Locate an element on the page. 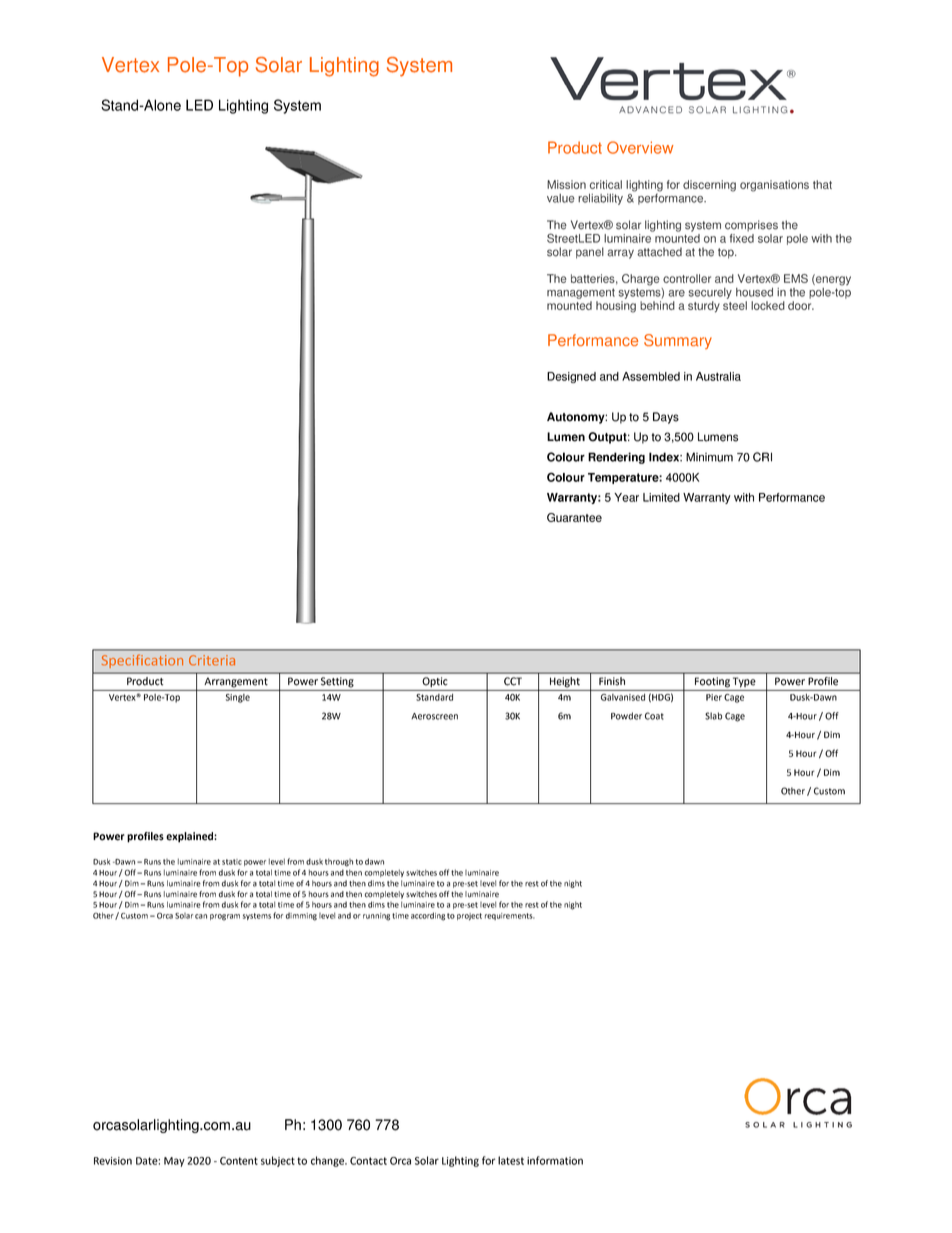  Slab is located at coordinates (713, 716).
